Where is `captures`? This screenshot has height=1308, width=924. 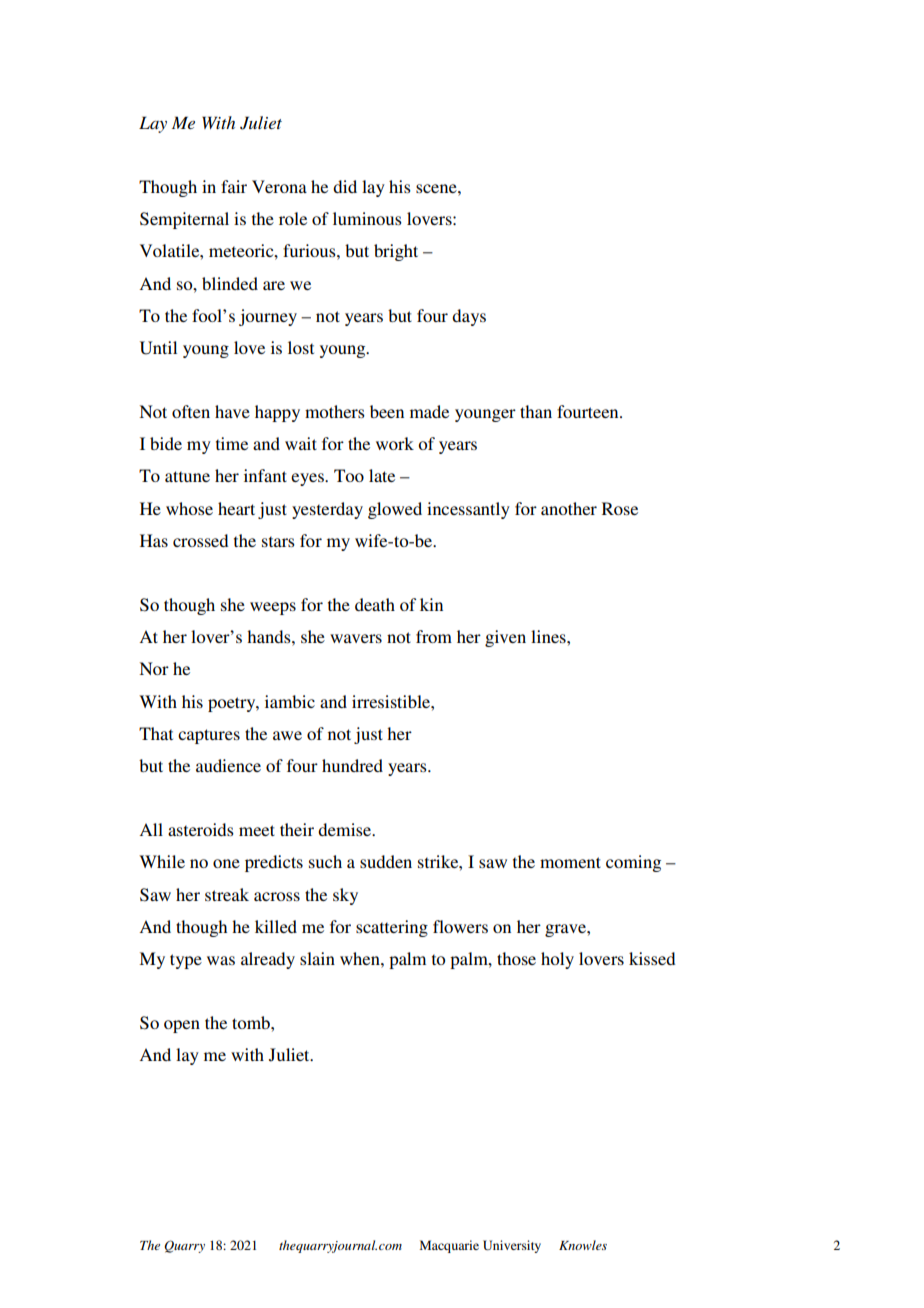
captures is located at coordinates (209, 736).
